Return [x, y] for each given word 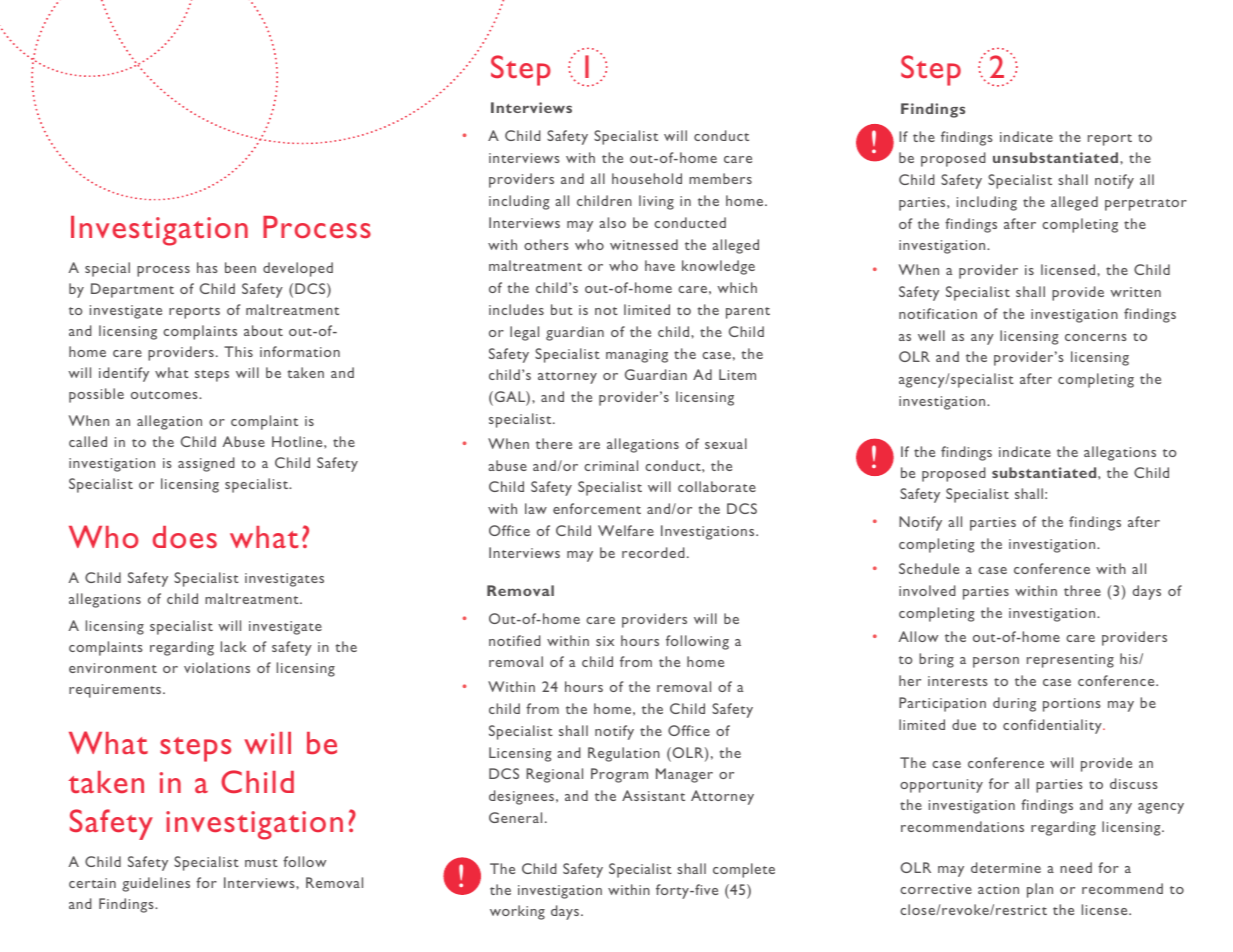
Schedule [929, 568]
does [185, 537]
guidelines [156, 884]
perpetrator [1146, 205]
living [656, 202]
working [517, 912]
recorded [653, 552]
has [207, 267]
